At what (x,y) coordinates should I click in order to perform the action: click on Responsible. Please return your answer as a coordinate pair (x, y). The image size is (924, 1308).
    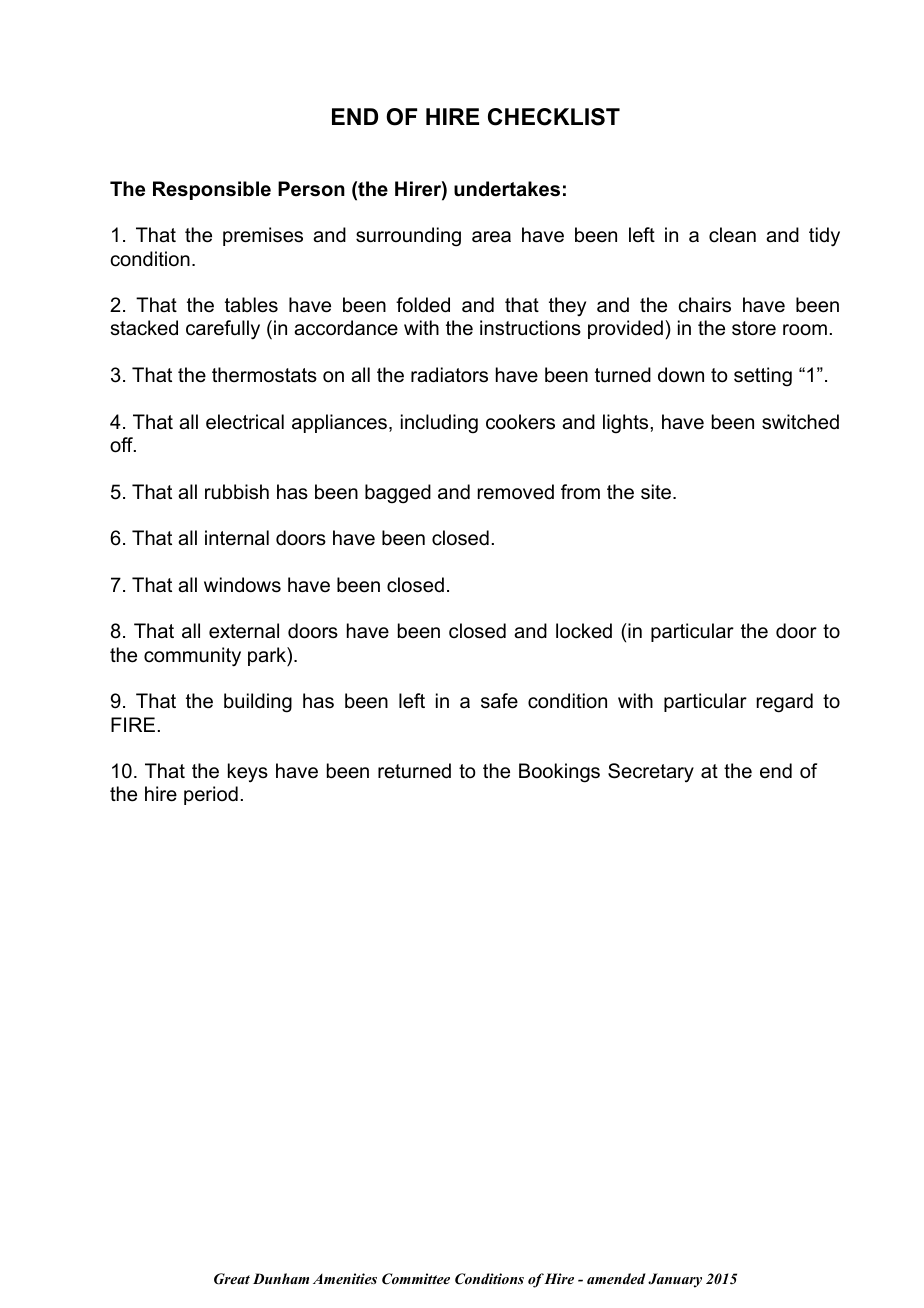
    Looking at the image, I should click on (212, 190).
